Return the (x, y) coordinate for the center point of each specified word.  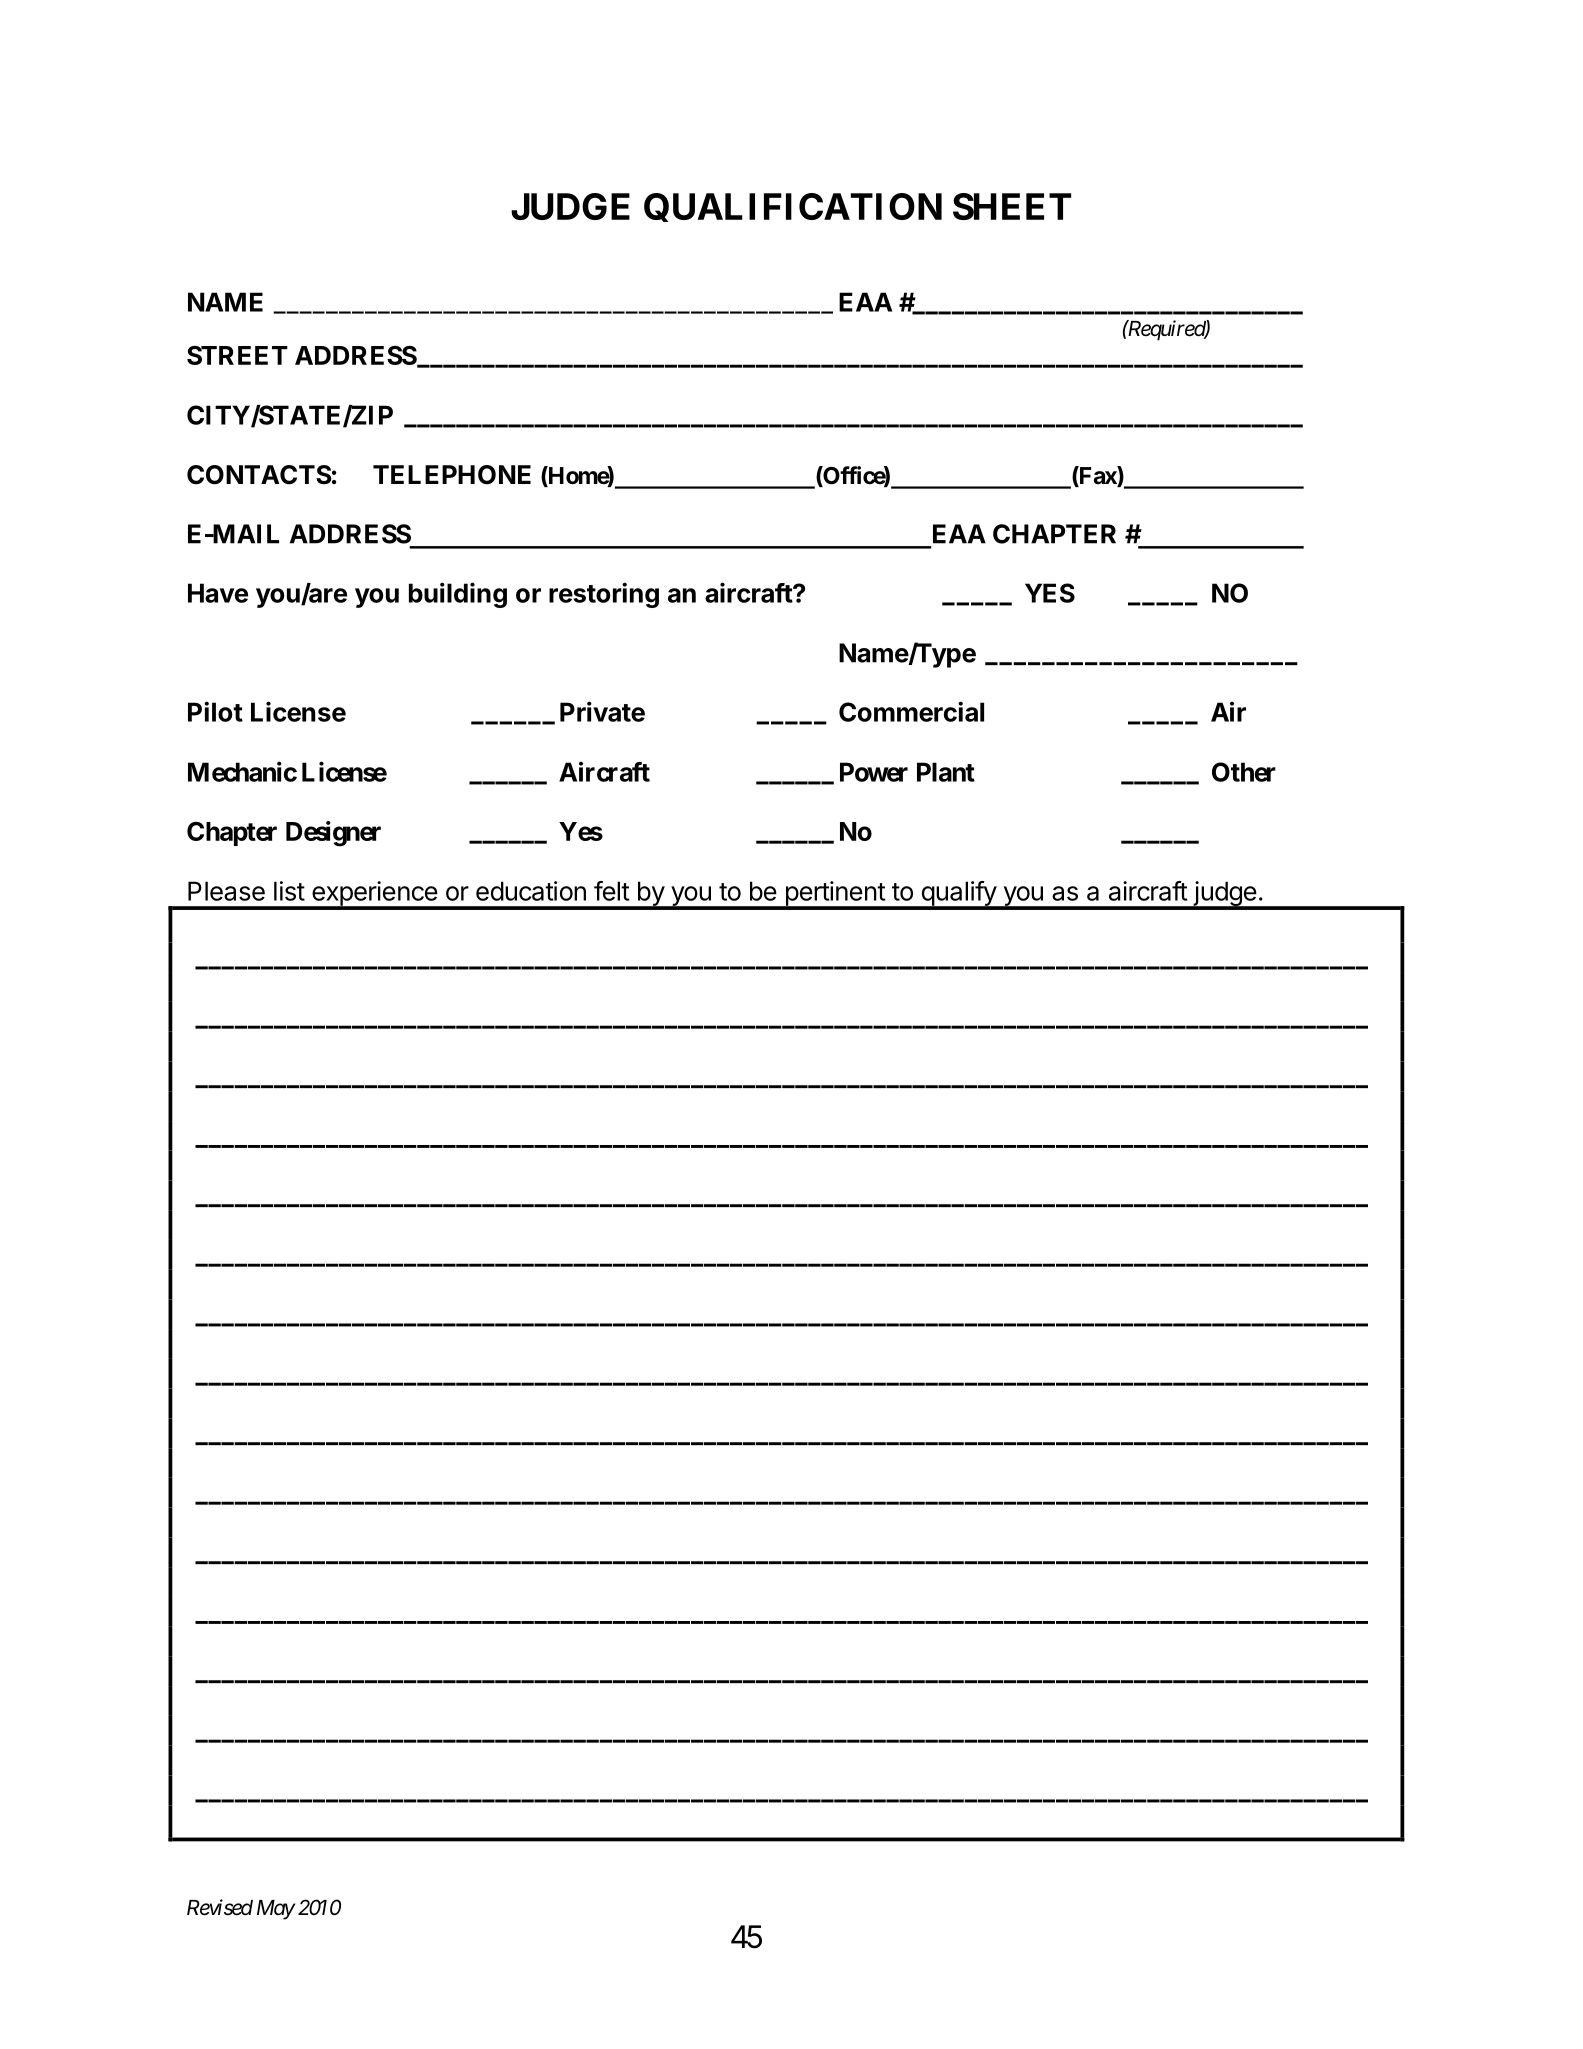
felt (611, 891)
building (458, 595)
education (531, 891)
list (289, 891)
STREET (237, 355)
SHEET (1012, 206)
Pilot (215, 711)
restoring (604, 595)
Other (1244, 772)
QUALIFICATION (793, 207)
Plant (946, 772)
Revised (220, 1907)
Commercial (911, 711)
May (276, 1910)
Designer (333, 834)
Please (226, 891)
